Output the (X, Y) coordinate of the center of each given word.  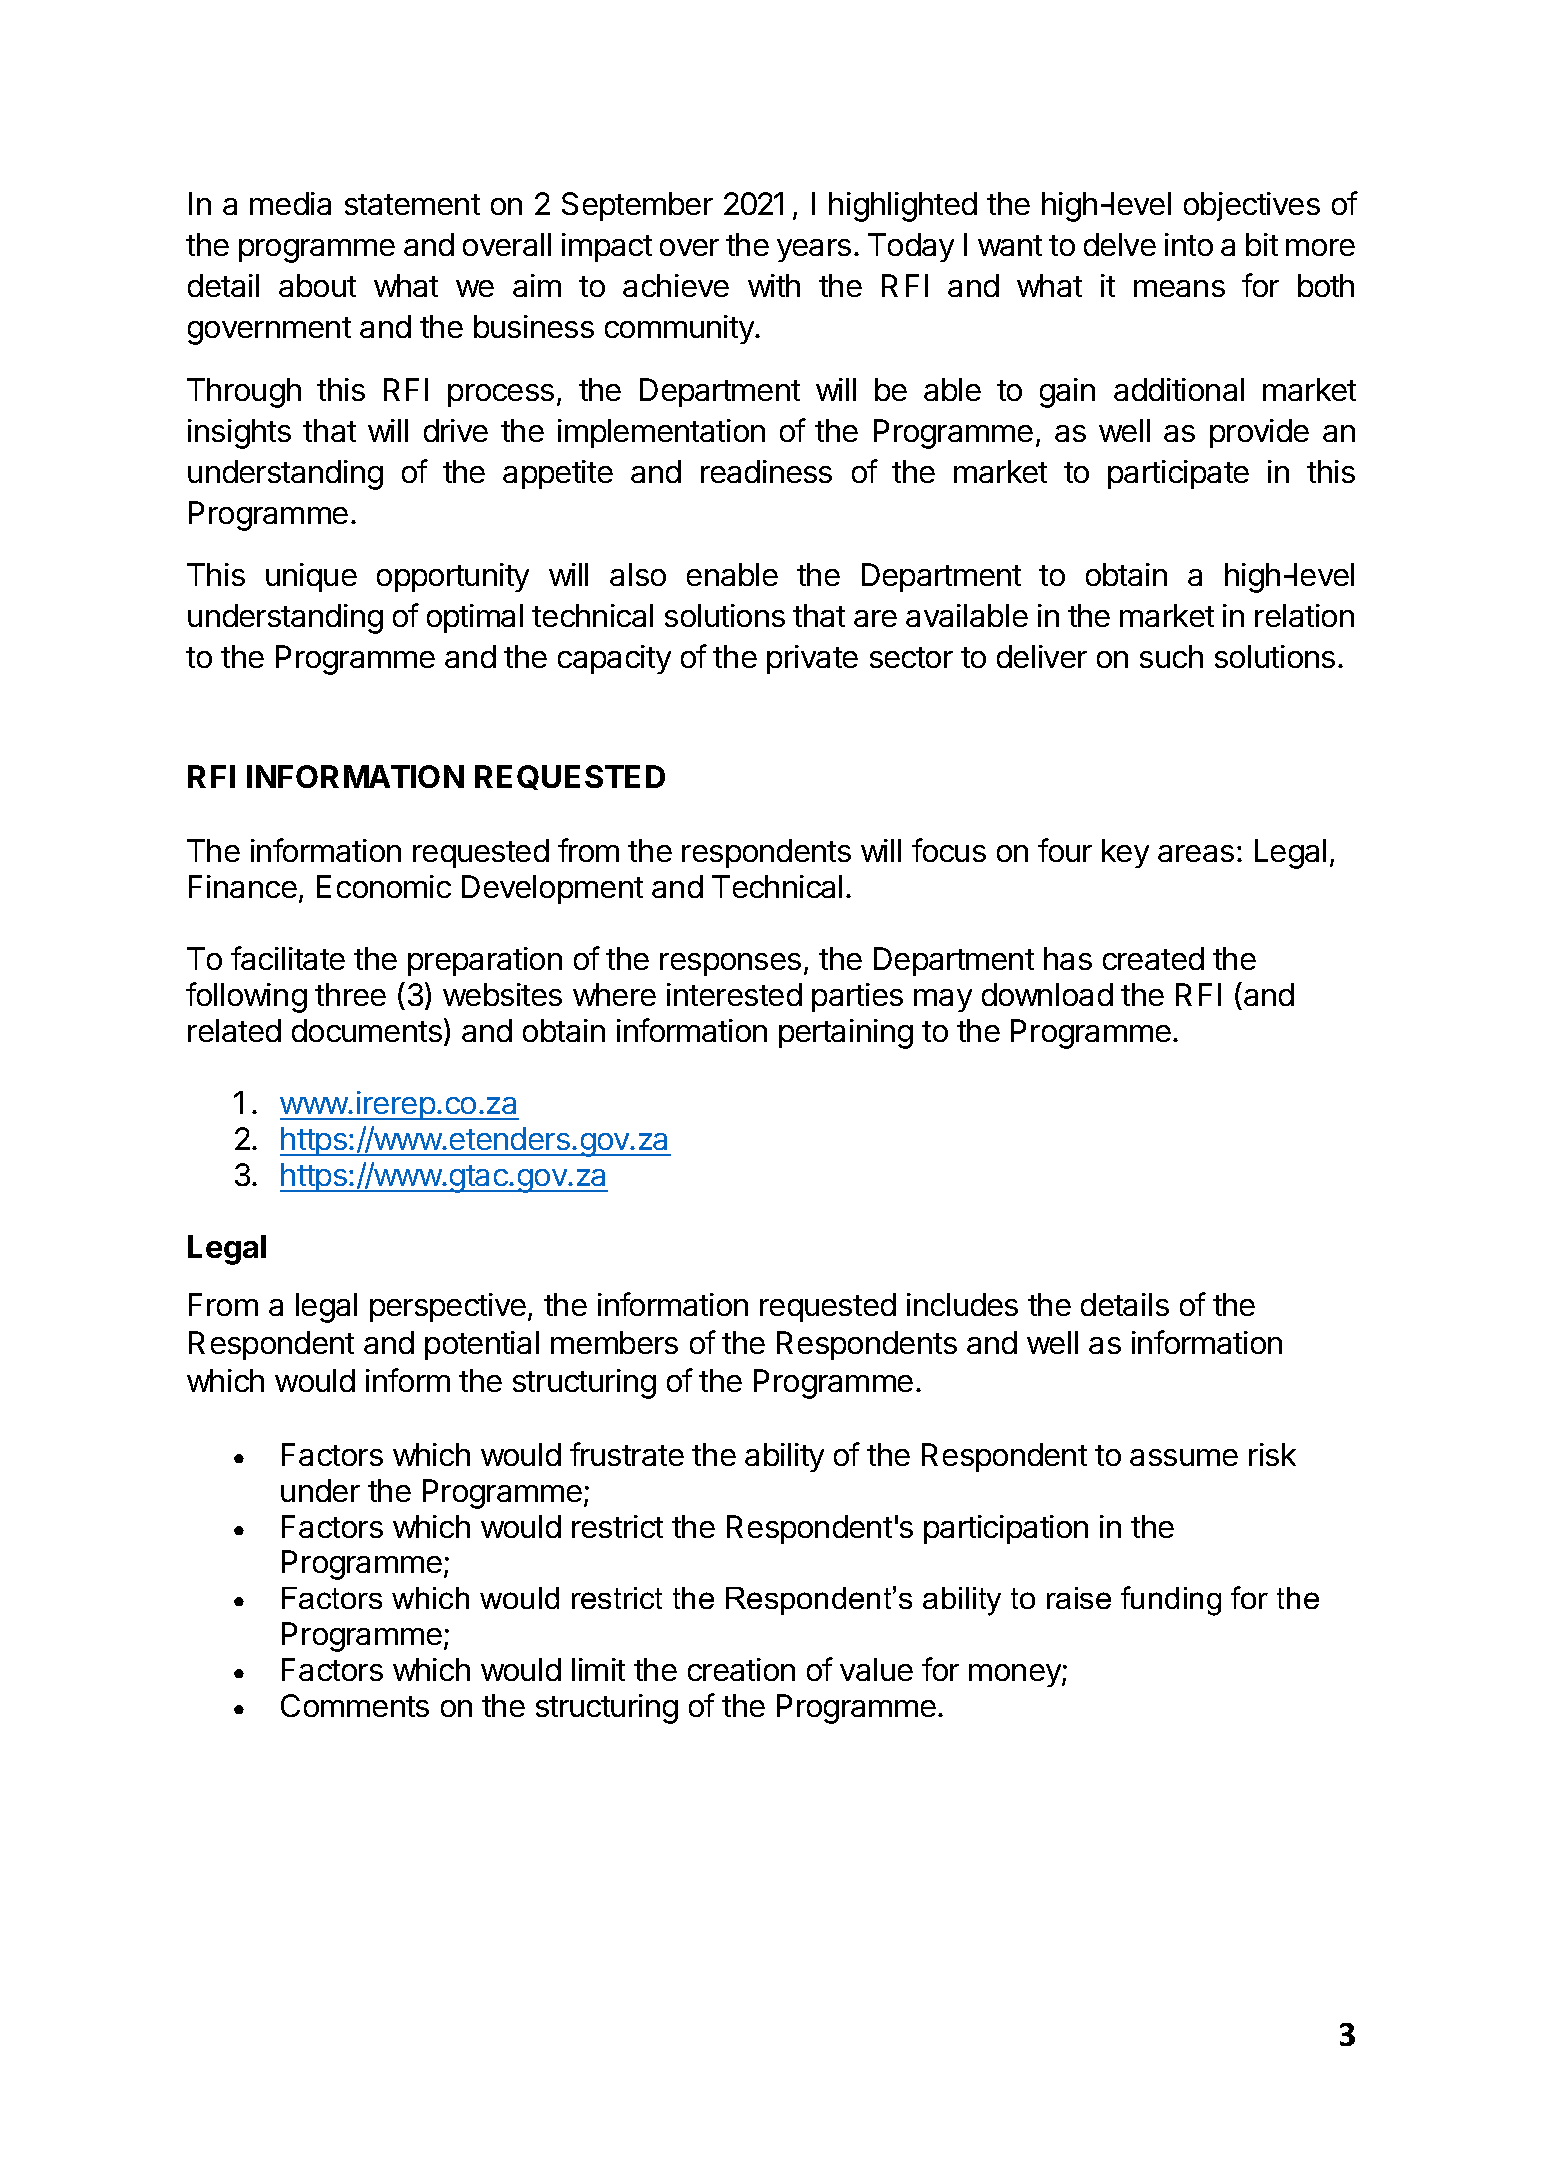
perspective (448, 1307)
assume (1184, 1457)
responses (730, 964)
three (350, 994)
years (814, 250)
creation (741, 1669)
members (614, 1342)
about (317, 285)
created (1153, 958)
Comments (355, 1705)
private (812, 659)
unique (311, 577)
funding (1171, 1601)
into (1189, 244)
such (1171, 656)
